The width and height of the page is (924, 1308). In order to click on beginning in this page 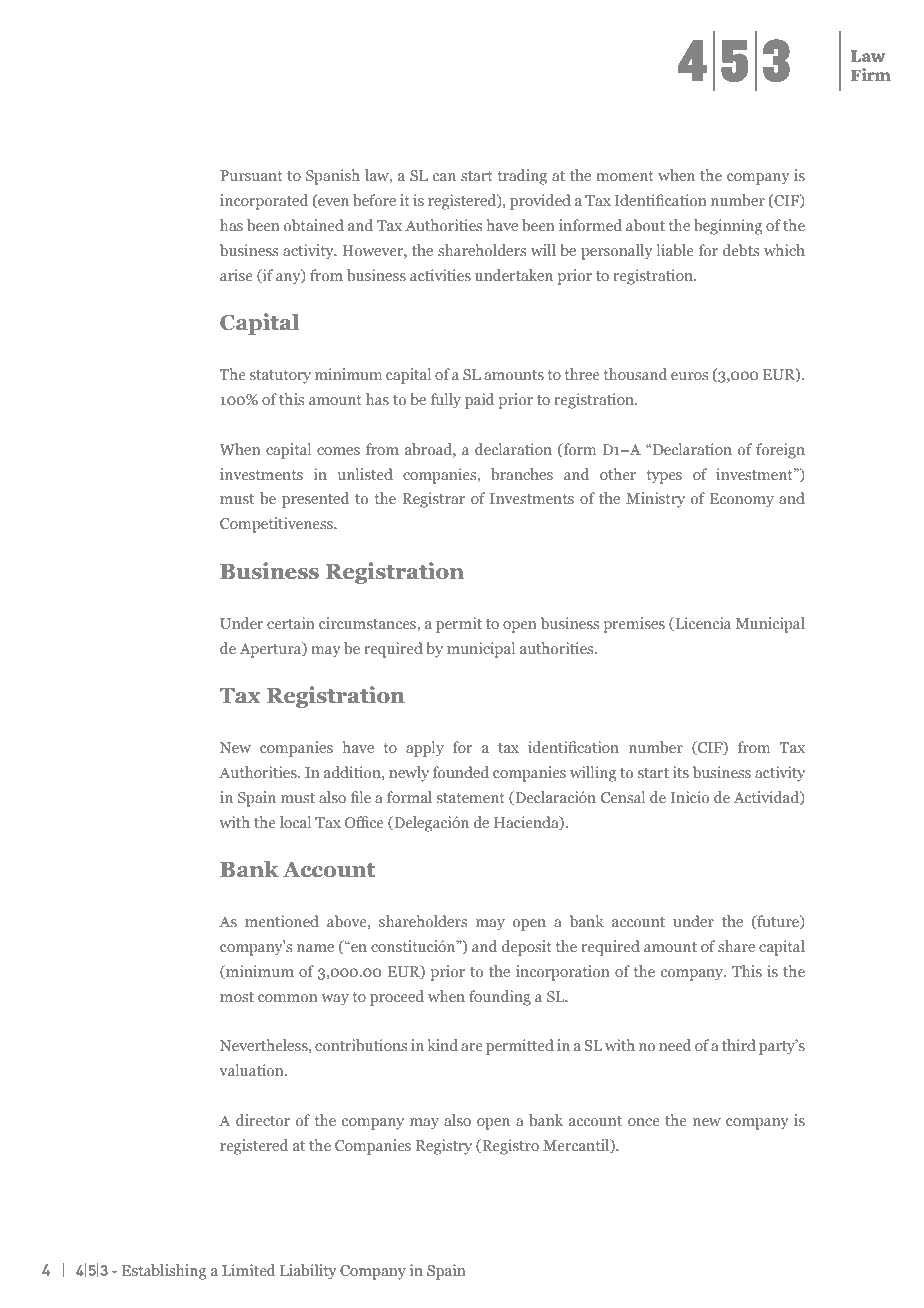, I will do `click(728, 227)`.
